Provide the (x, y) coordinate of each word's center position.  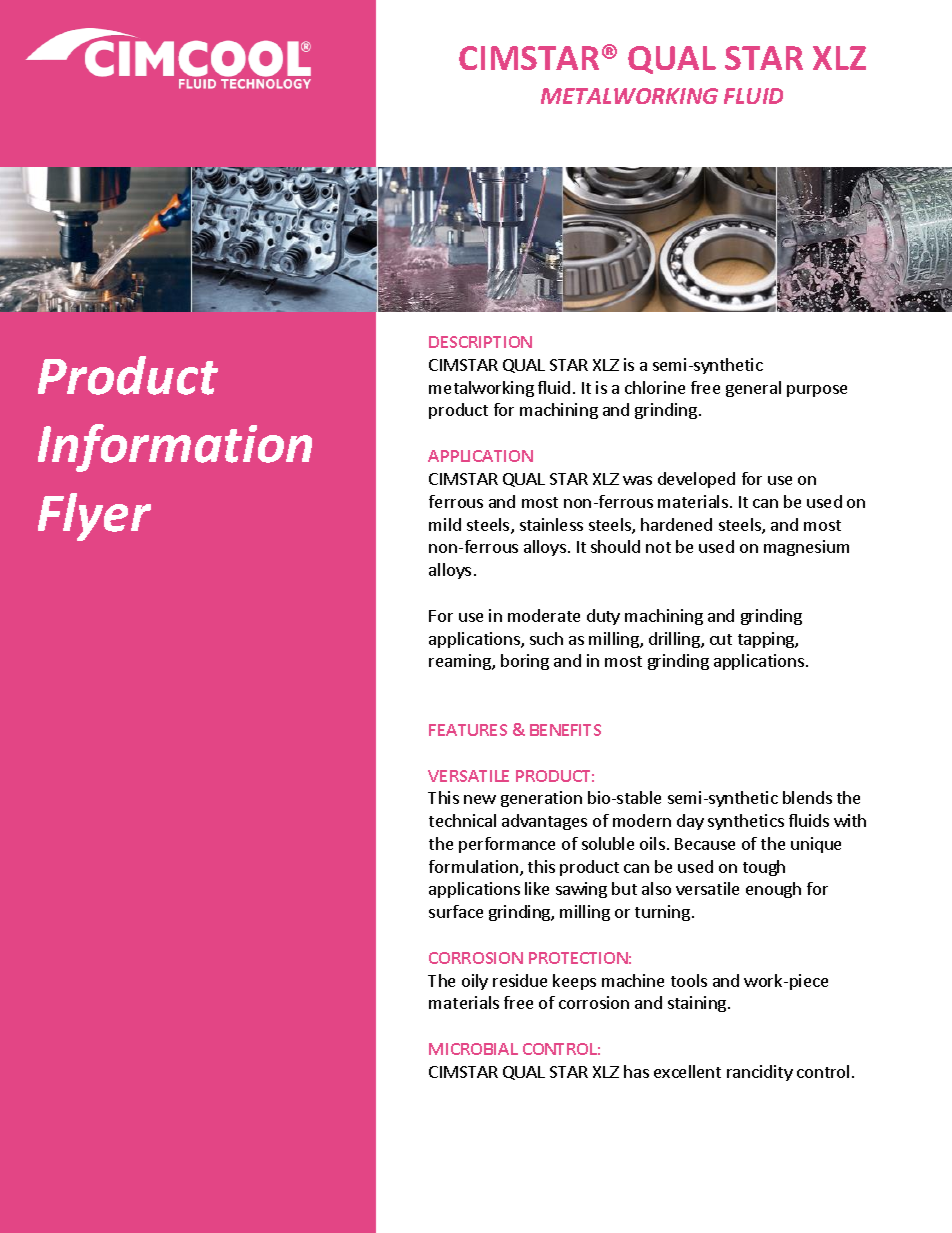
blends (807, 797)
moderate (544, 615)
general (753, 389)
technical (462, 820)
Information (175, 448)
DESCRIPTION (480, 342)
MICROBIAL (473, 1049)
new (480, 799)
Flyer (94, 517)
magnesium (806, 548)
